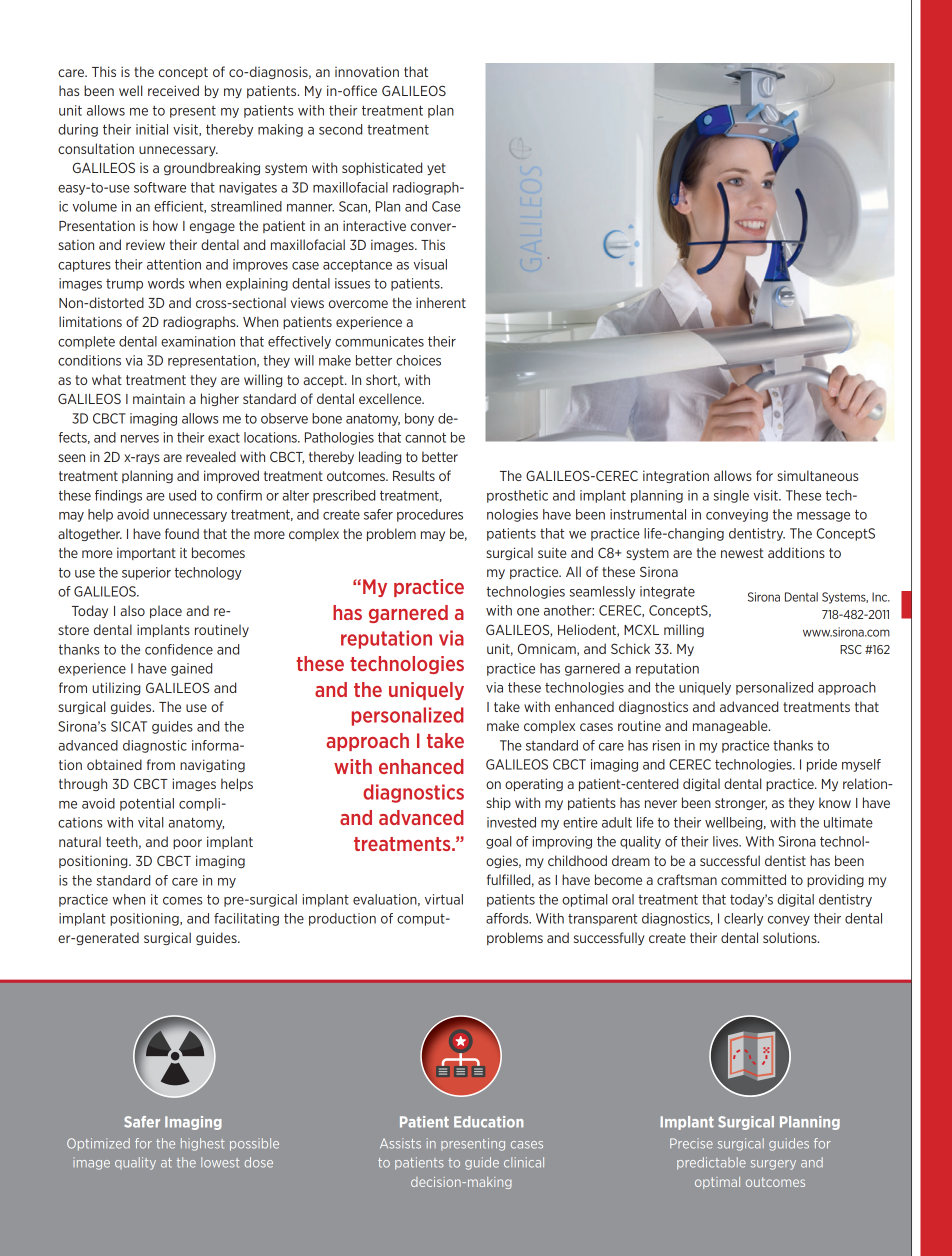  Describe the element at coordinates (524, 1162) in the image. I see `clinical` at that location.
